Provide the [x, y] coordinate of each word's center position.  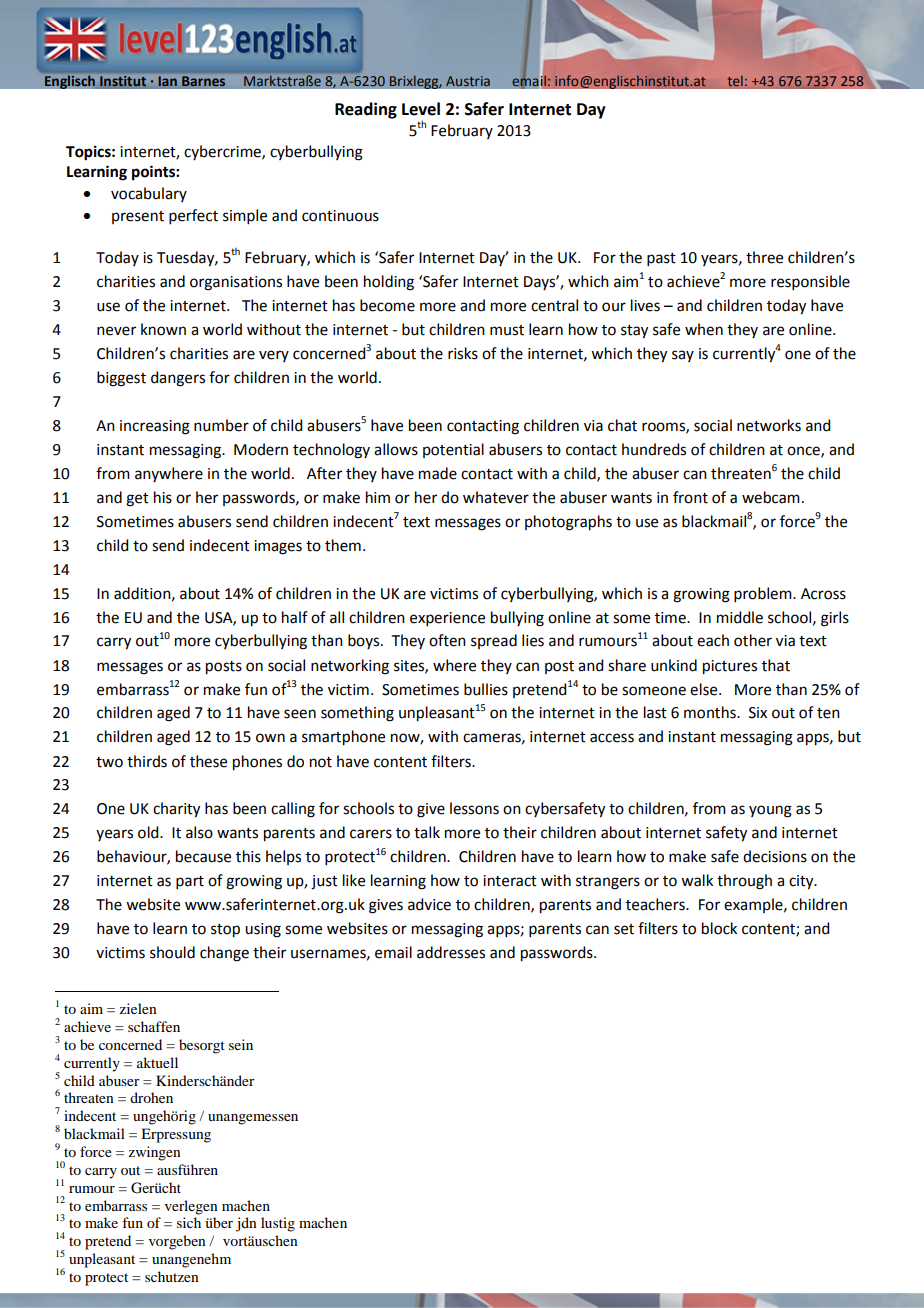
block [719, 928]
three [764, 257]
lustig [278, 1224]
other [753, 640]
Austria [468, 81]
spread [494, 641]
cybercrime [223, 152]
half [295, 617]
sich [189, 1222]
